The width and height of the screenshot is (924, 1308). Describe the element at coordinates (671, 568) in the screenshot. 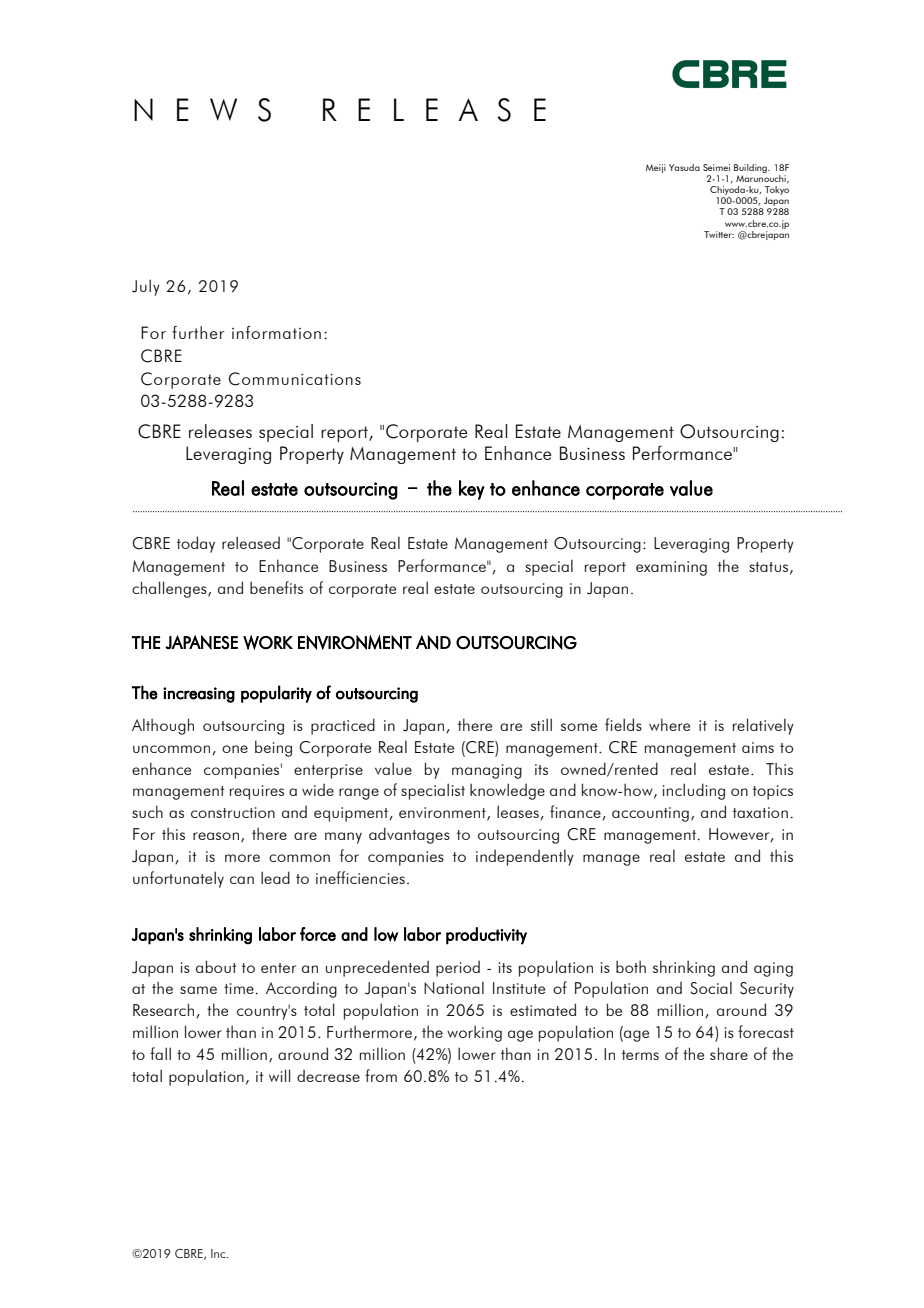

I see `examining` at that location.
